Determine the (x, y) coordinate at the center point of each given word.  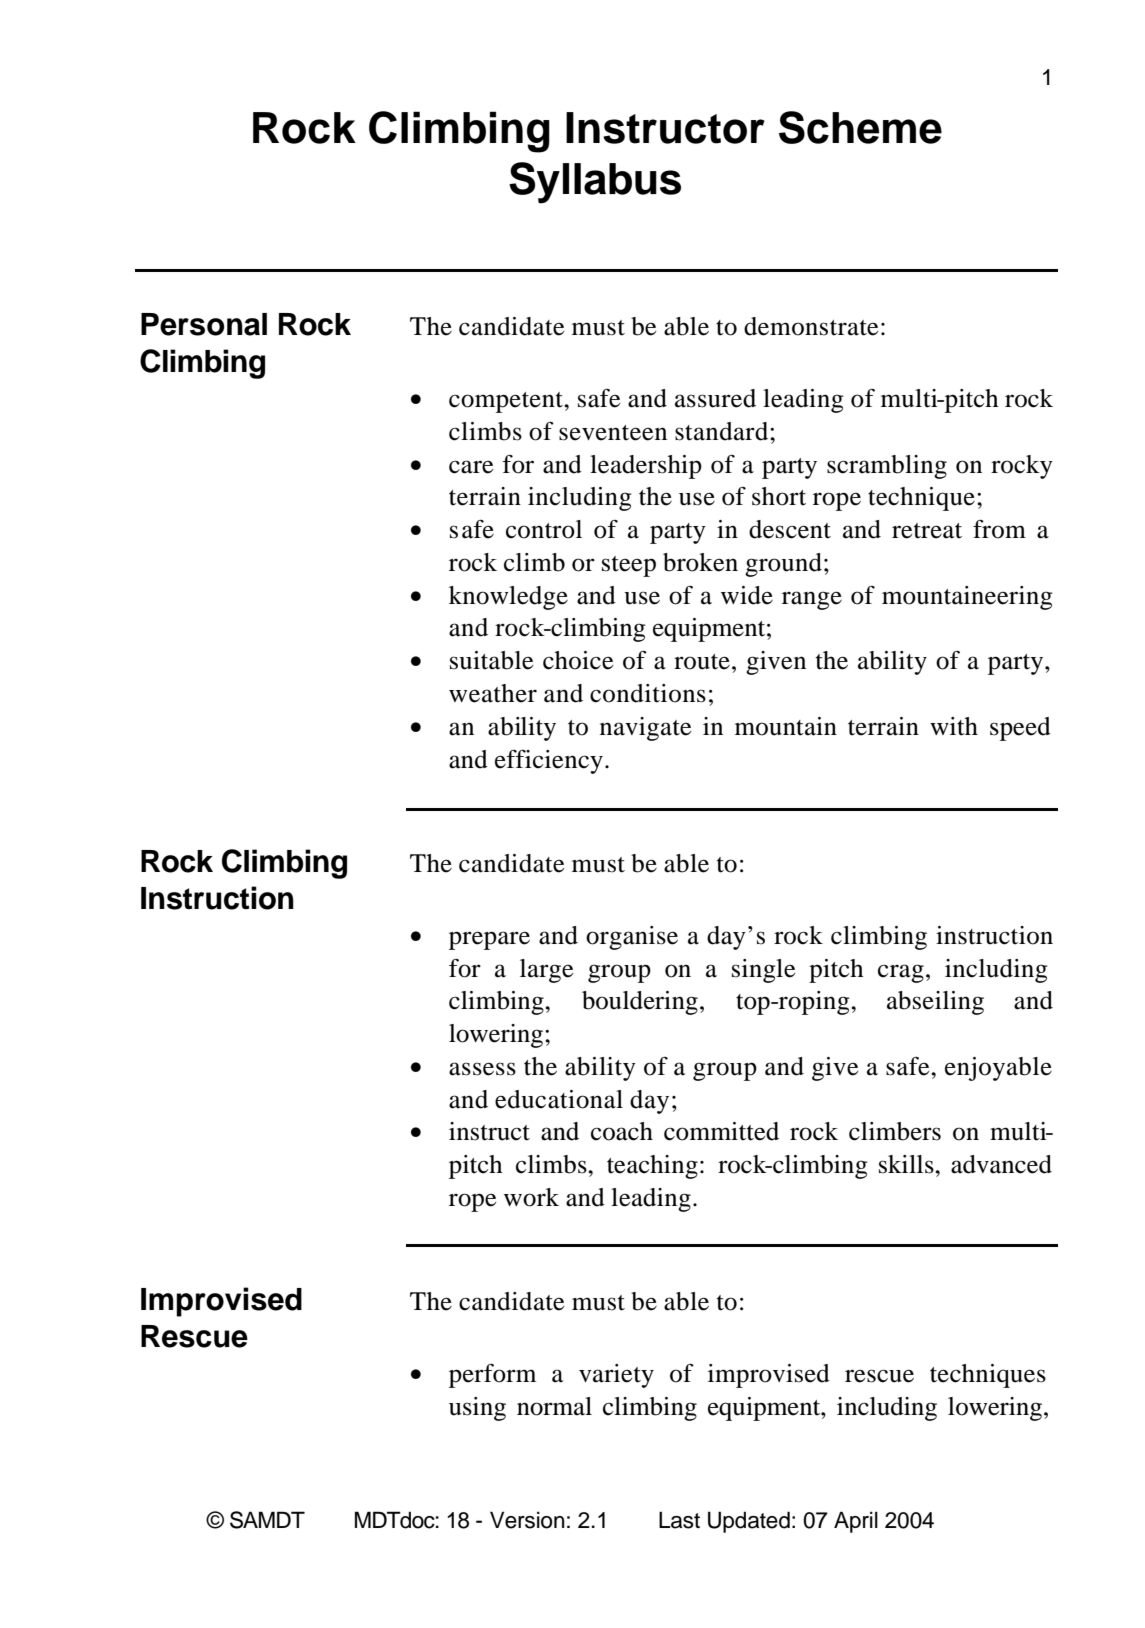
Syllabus (595, 183)
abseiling (935, 1003)
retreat (927, 531)
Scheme (860, 127)
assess (482, 1069)
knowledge (508, 598)
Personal (204, 324)
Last (679, 1520)
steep (629, 566)
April (856, 1522)
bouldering (640, 1003)
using (477, 1409)
